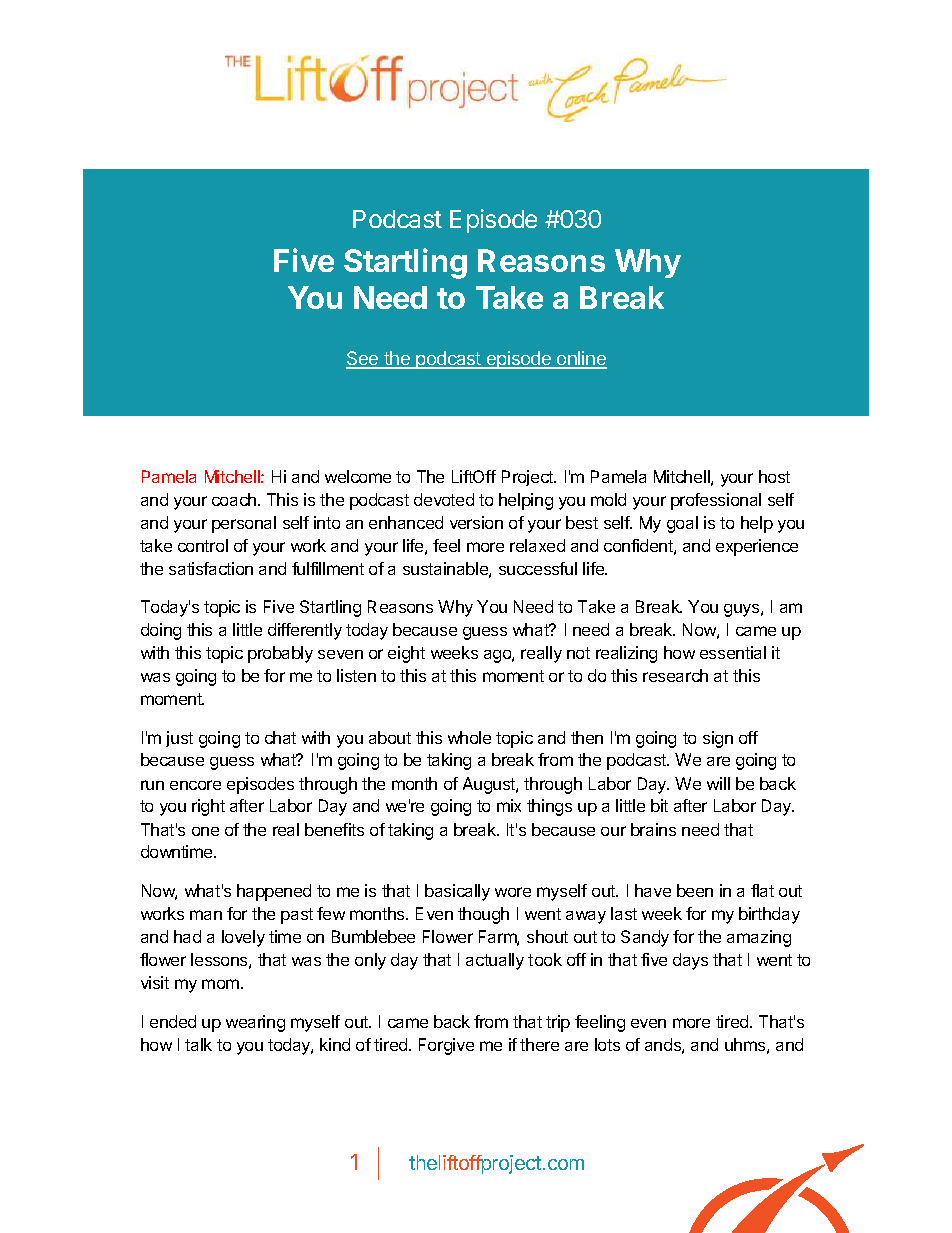  What do you see at coordinates (255, 1023) in the image?
I see `wearing` at bounding box center [255, 1023].
